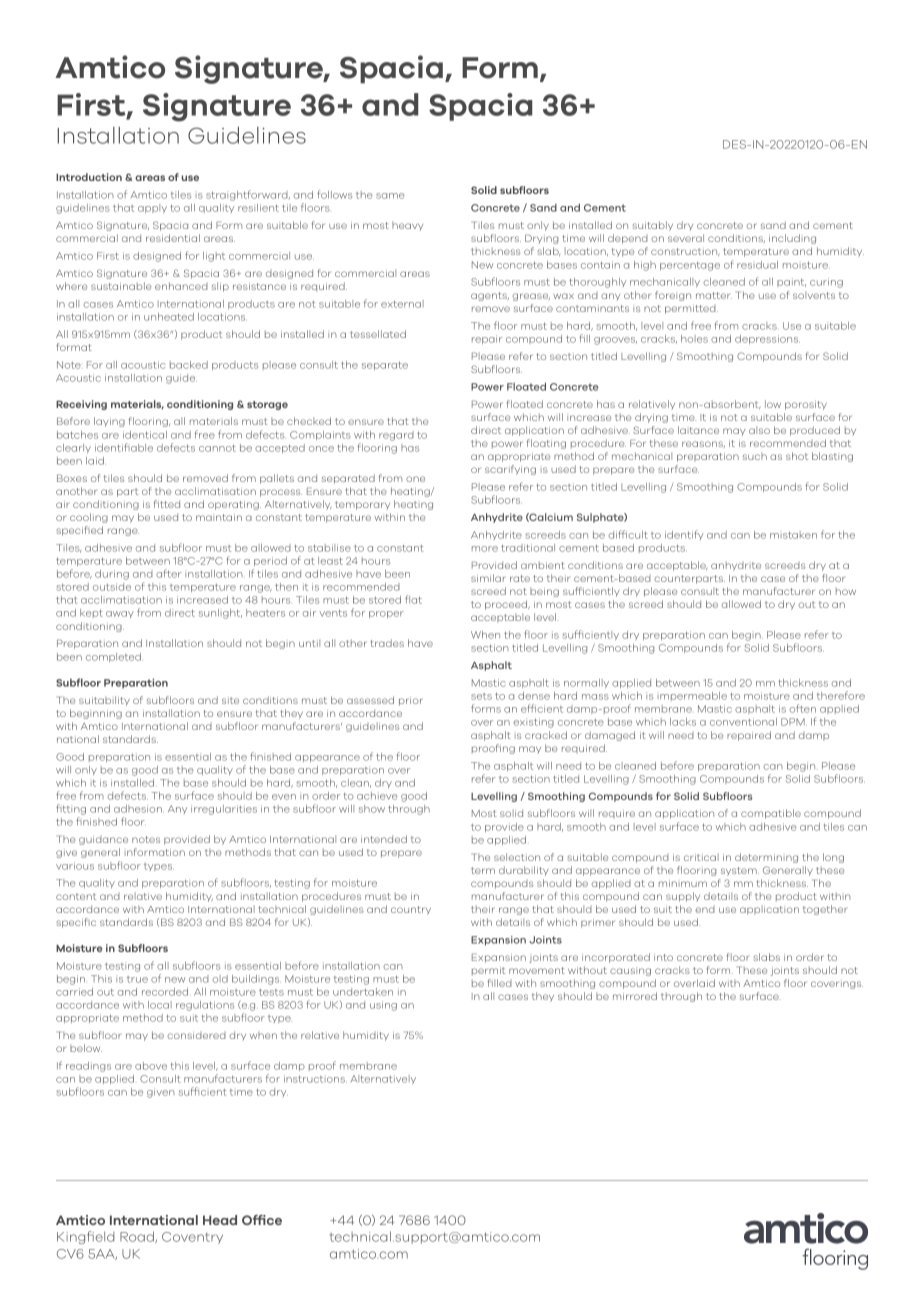  What do you see at coordinates (481, 696) in the page?
I see `sets` at bounding box center [481, 696].
